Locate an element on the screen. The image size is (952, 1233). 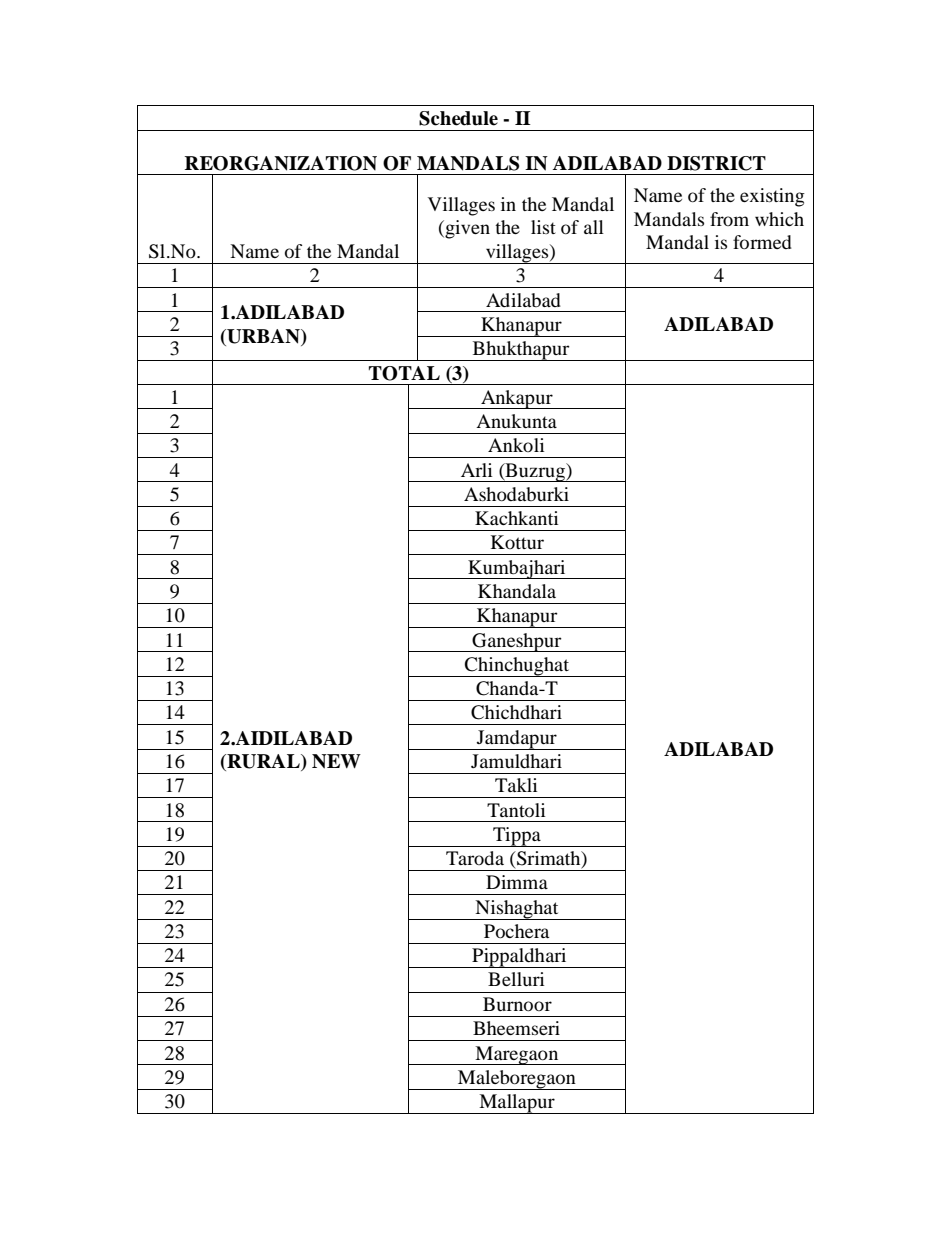
DISTRICT is located at coordinates (716, 163).
